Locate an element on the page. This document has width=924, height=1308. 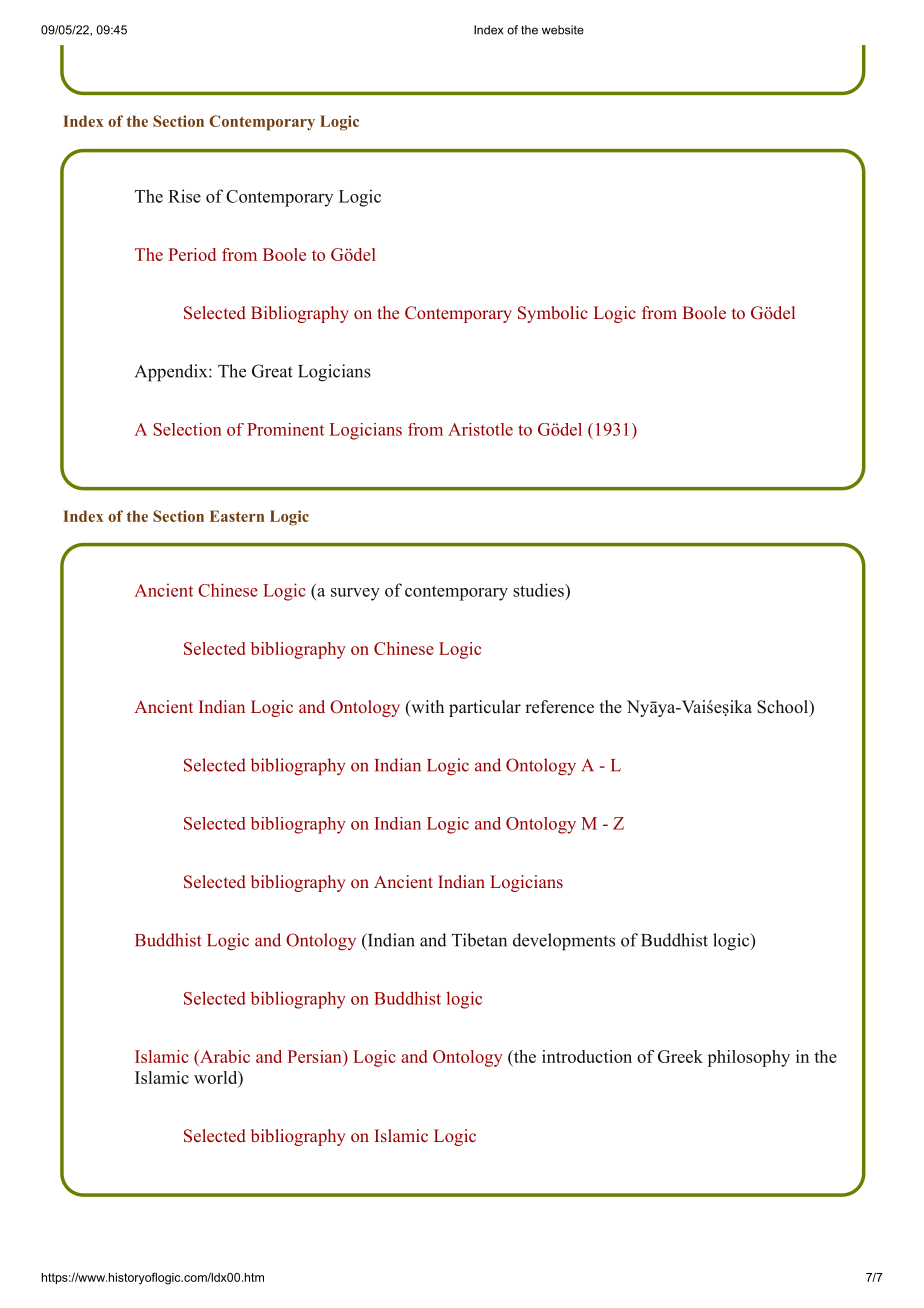
Arabic is located at coordinates (224, 1056).
